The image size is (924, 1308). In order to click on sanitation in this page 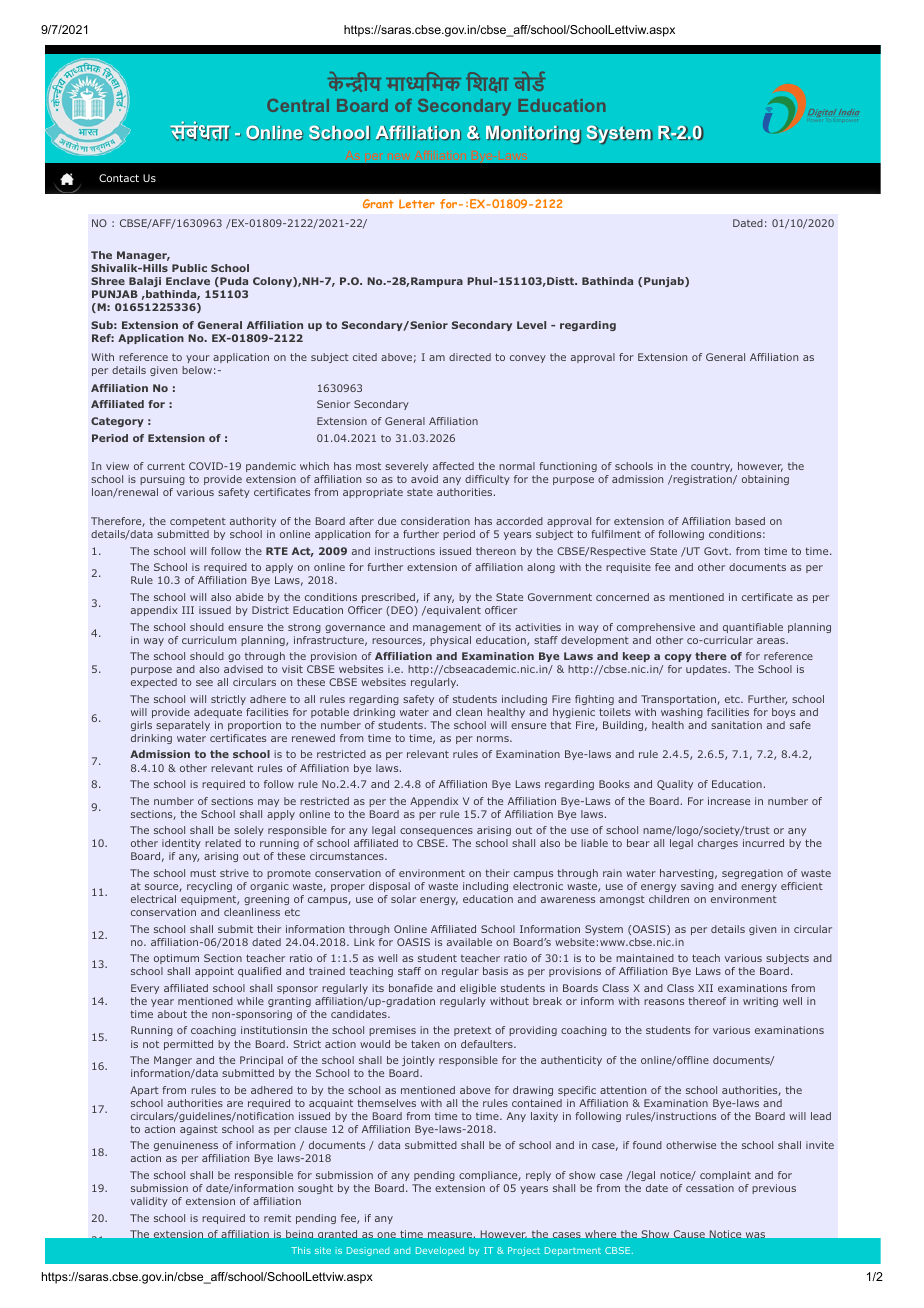, I will do `click(736, 725)`.
